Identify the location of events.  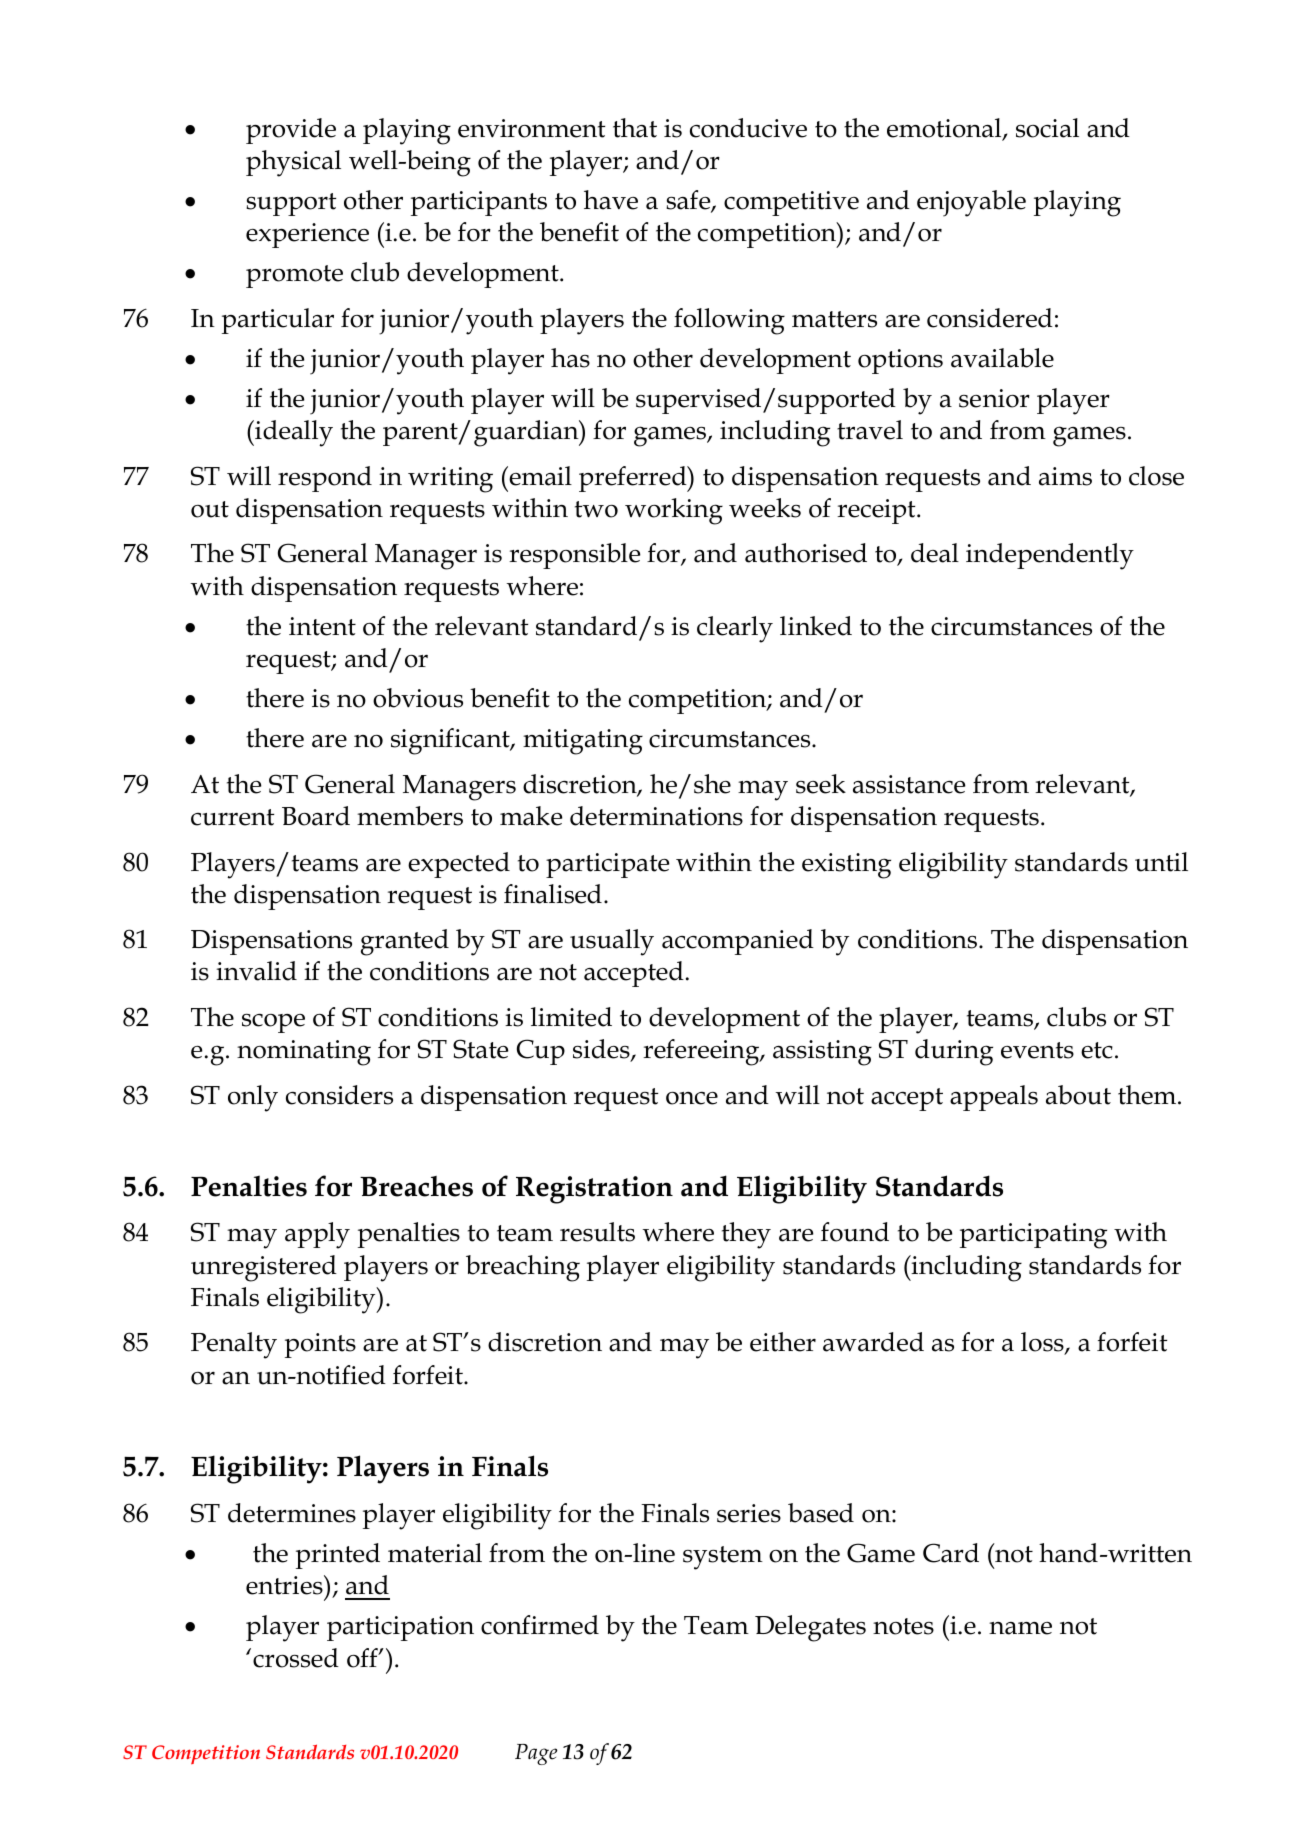
(1037, 1050).
